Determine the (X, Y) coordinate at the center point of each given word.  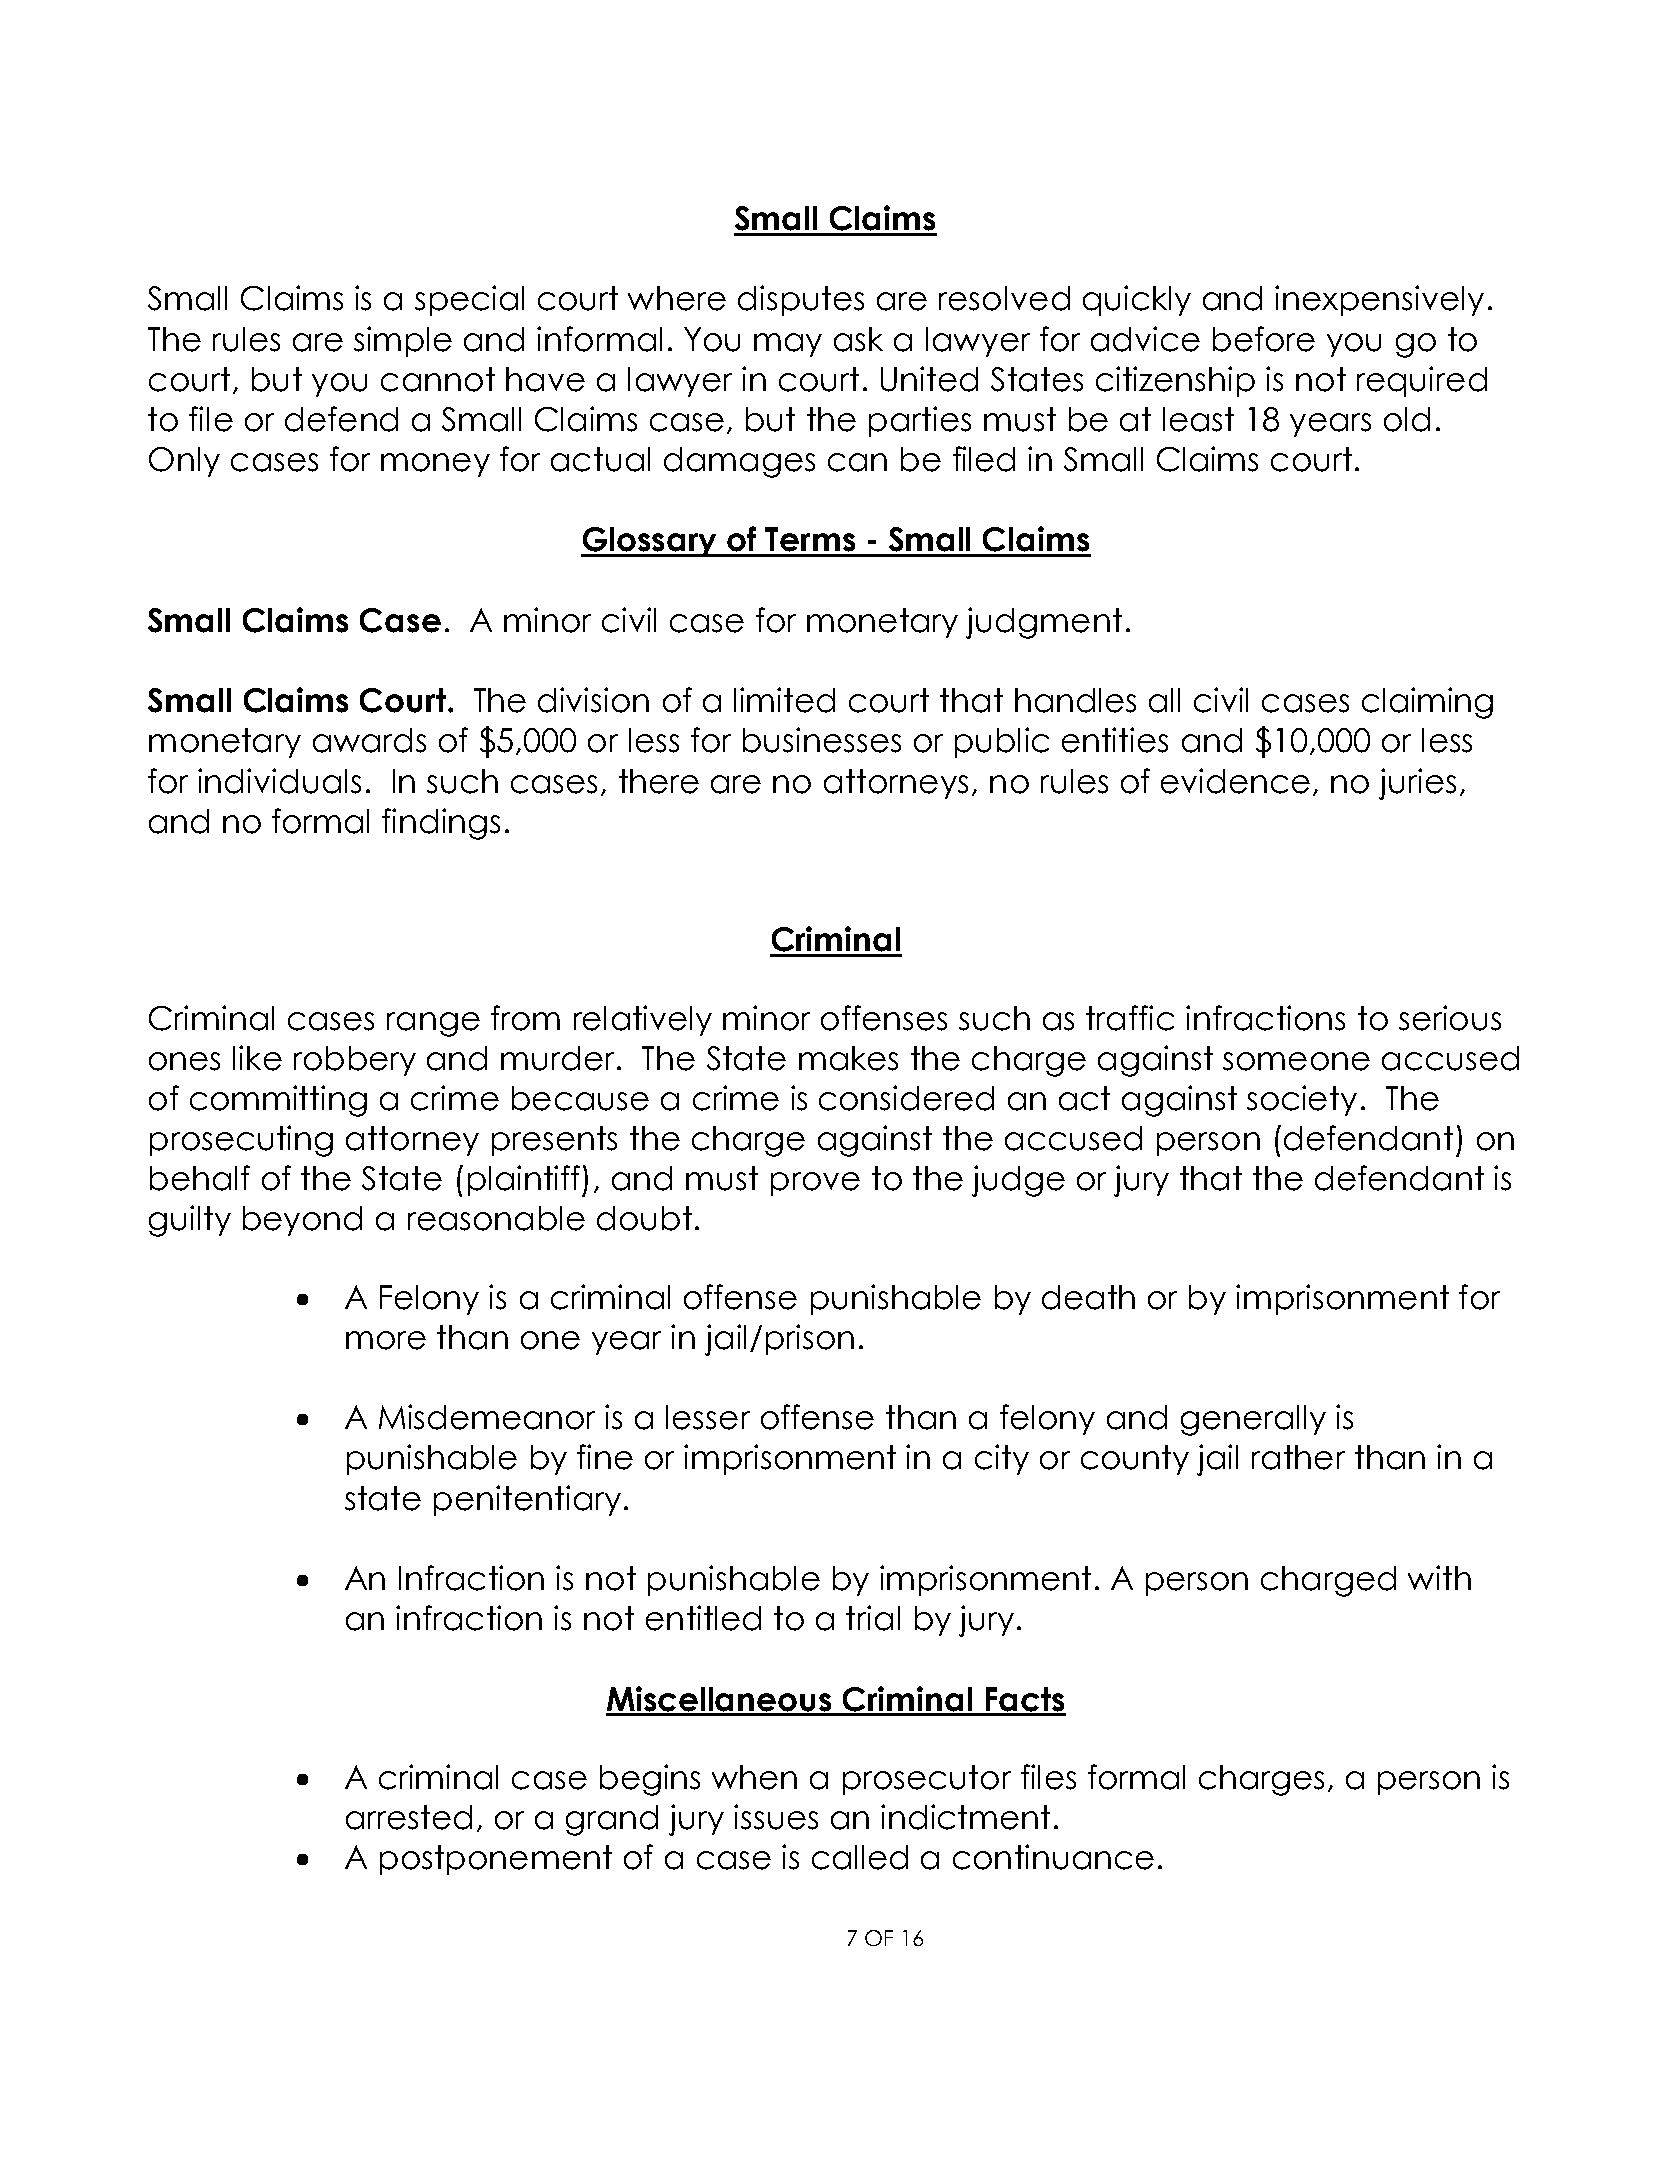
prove (815, 1184)
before (1264, 339)
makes (848, 1058)
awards (369, 740)
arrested (409, 1817)
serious (1450, 1018)
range (433, 1024)
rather (1298, 1457)
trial (873, 1618)
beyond (302, 1221)
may (788, 345)
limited (784, 700)
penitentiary (527, 1500)
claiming (1427, 703)
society (1302, 1100)
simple (403, 341)
